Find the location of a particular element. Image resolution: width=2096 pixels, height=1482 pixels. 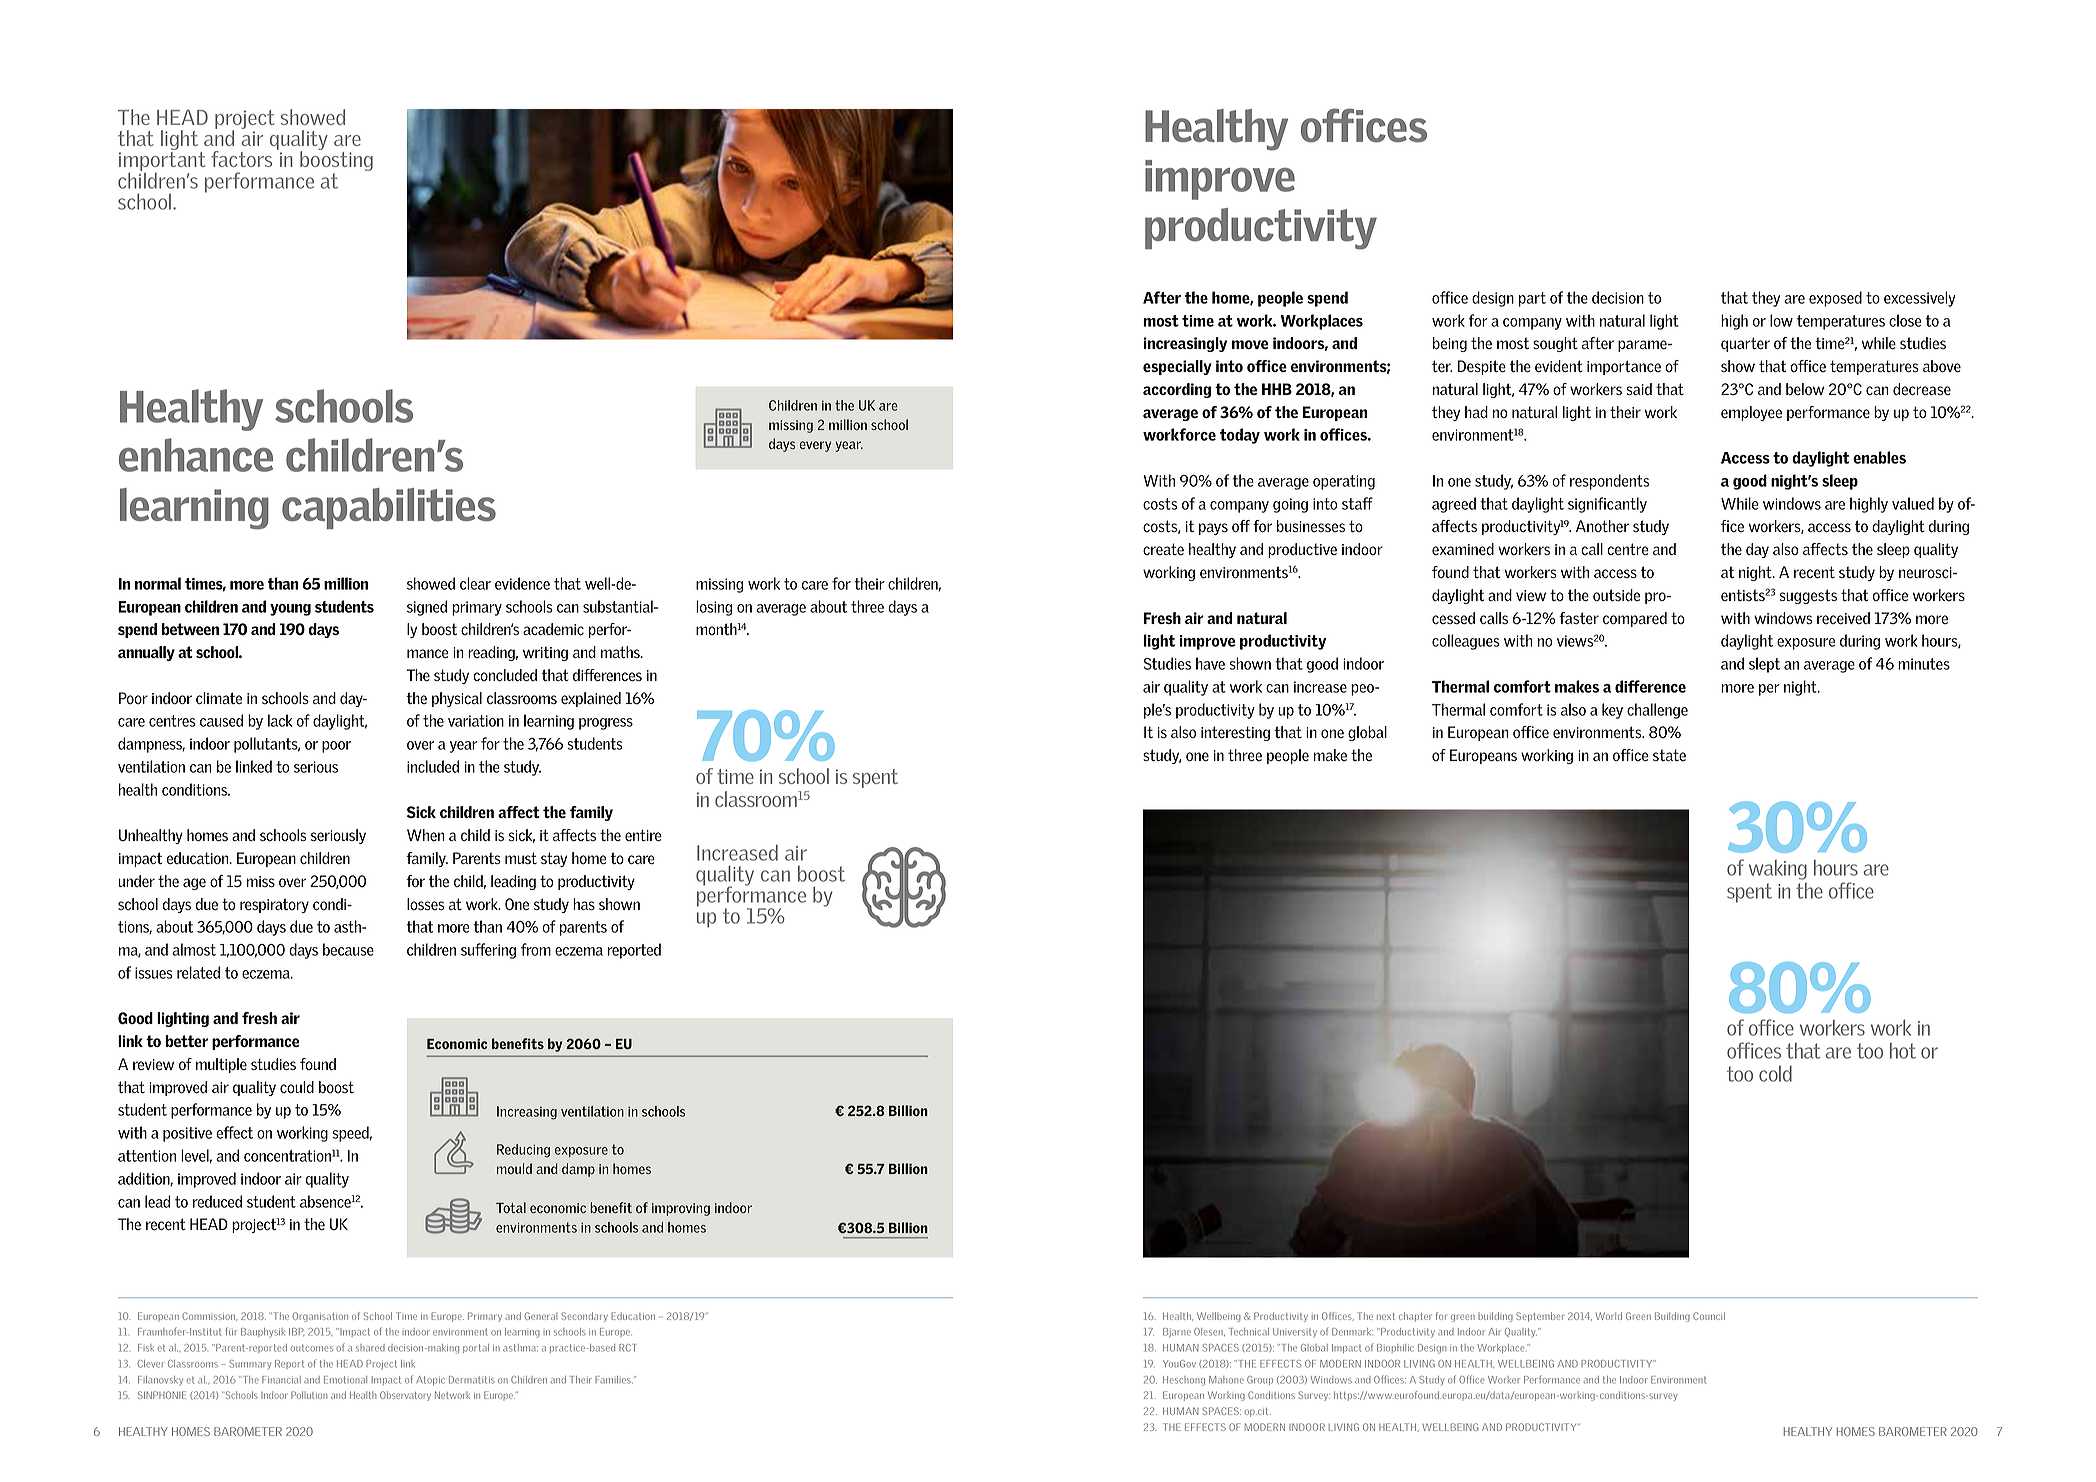

factors is located at coordinates (241, 159).
